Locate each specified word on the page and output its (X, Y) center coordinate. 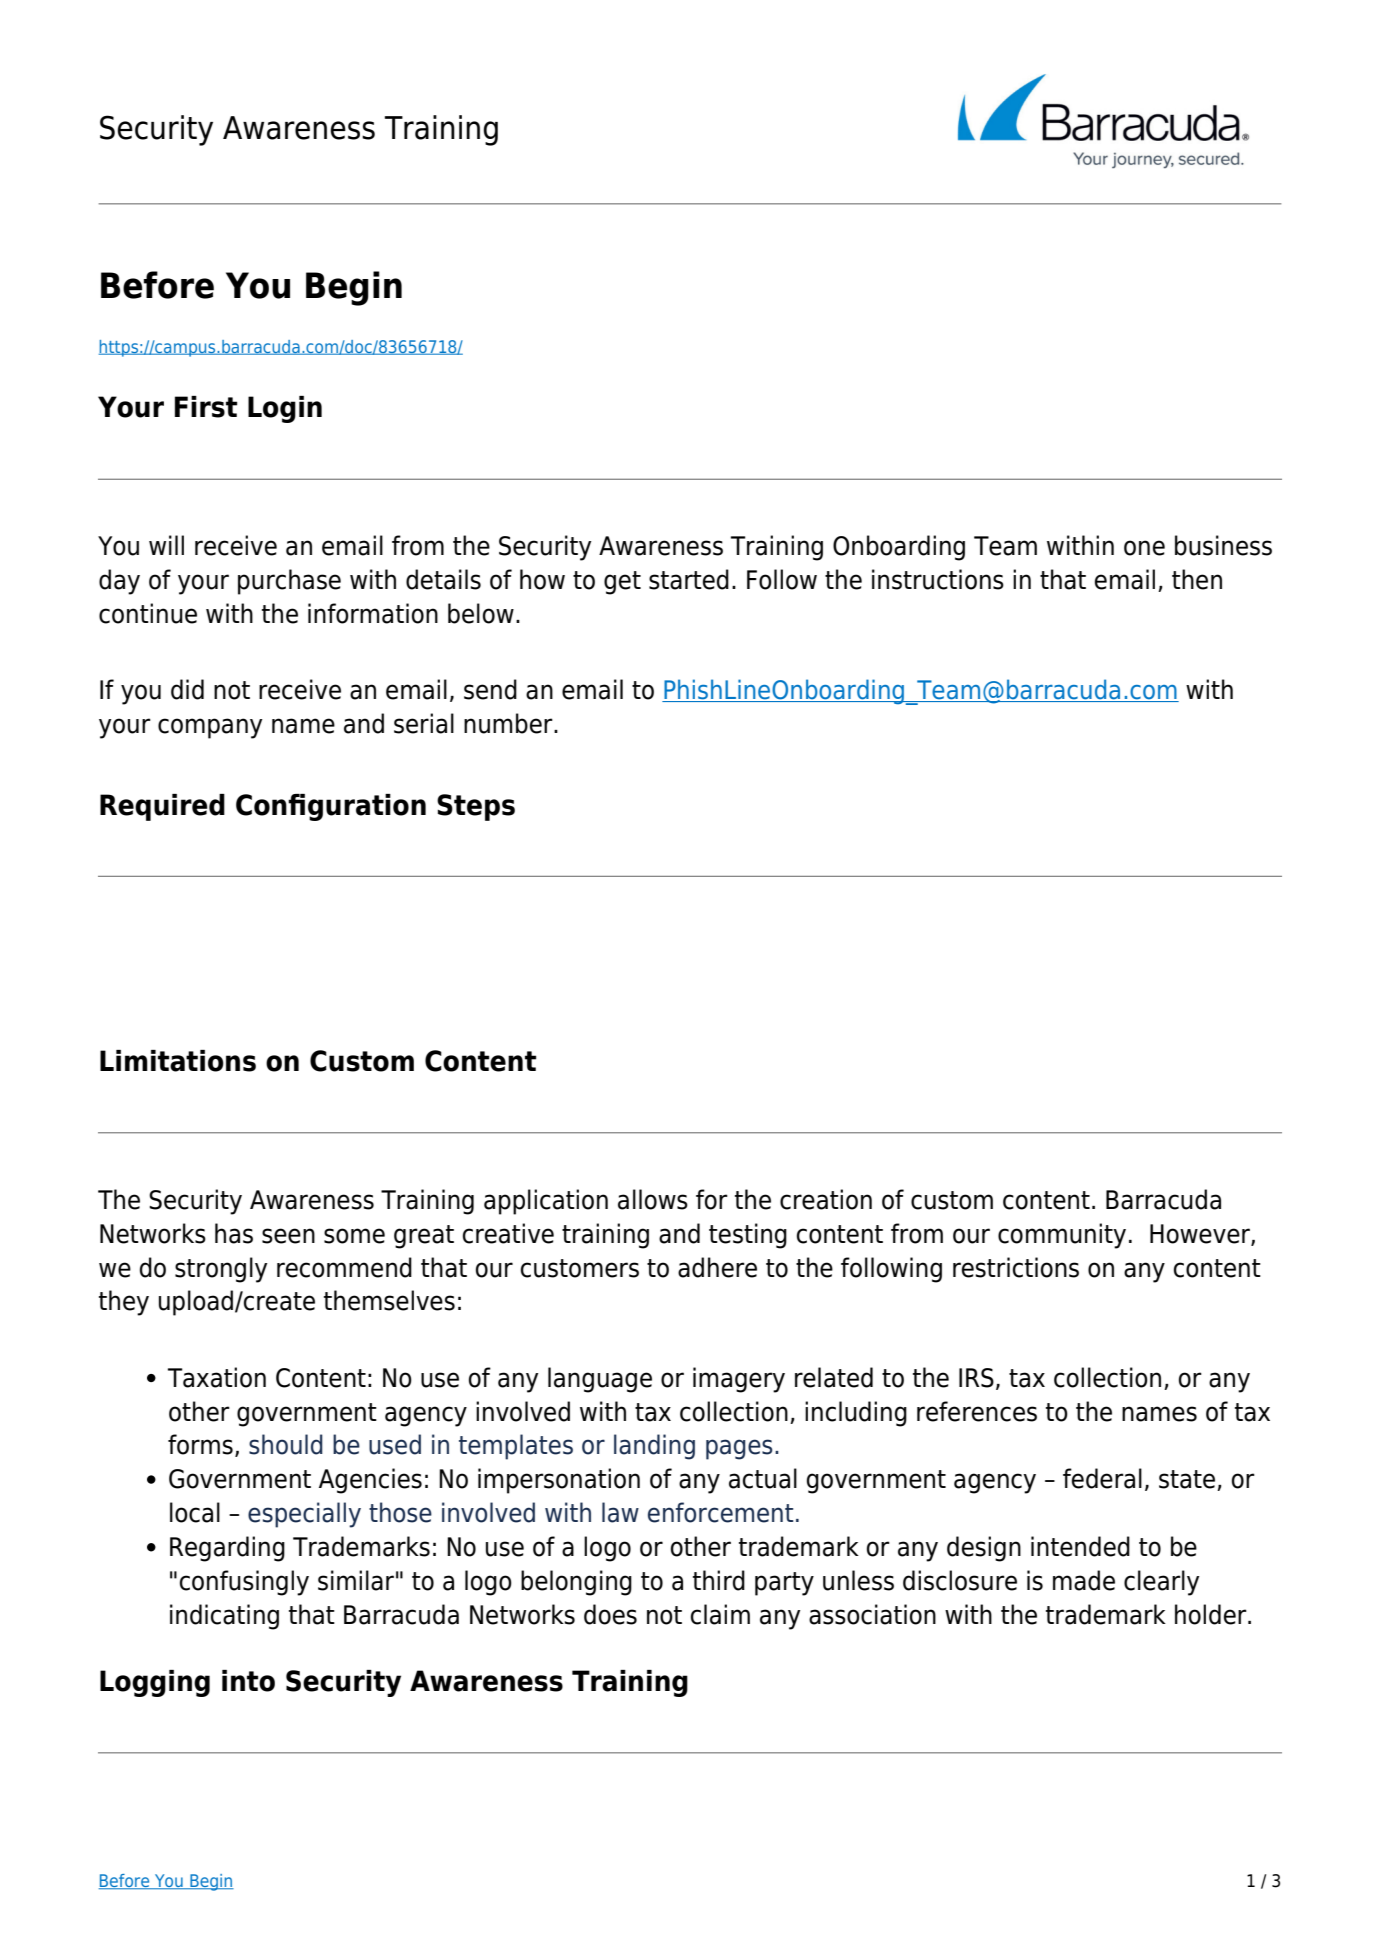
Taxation (217, 1377)
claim (720, 1614)
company (210, 728)
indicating (224, 1617)
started (689, 579)
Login (285, 409)
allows (653, 1199)
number (509, 723)
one (1144, 548)
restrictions (1016, 1267)
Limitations (178, 1061)
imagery (739, 1380)
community (1062, 1236)
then (1197, 579)
